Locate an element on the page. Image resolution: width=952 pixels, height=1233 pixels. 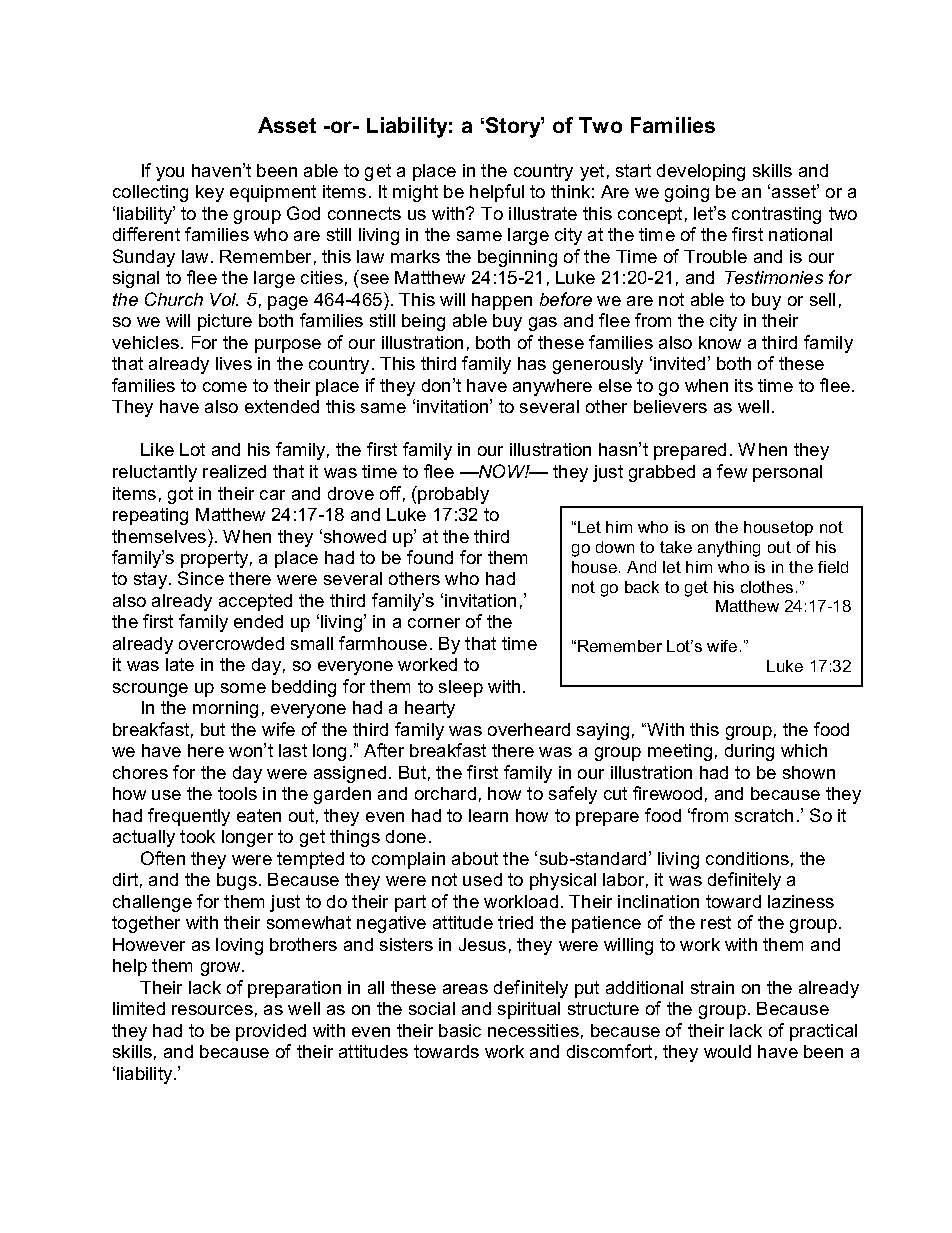
key is located at coordinates (210, 193).
